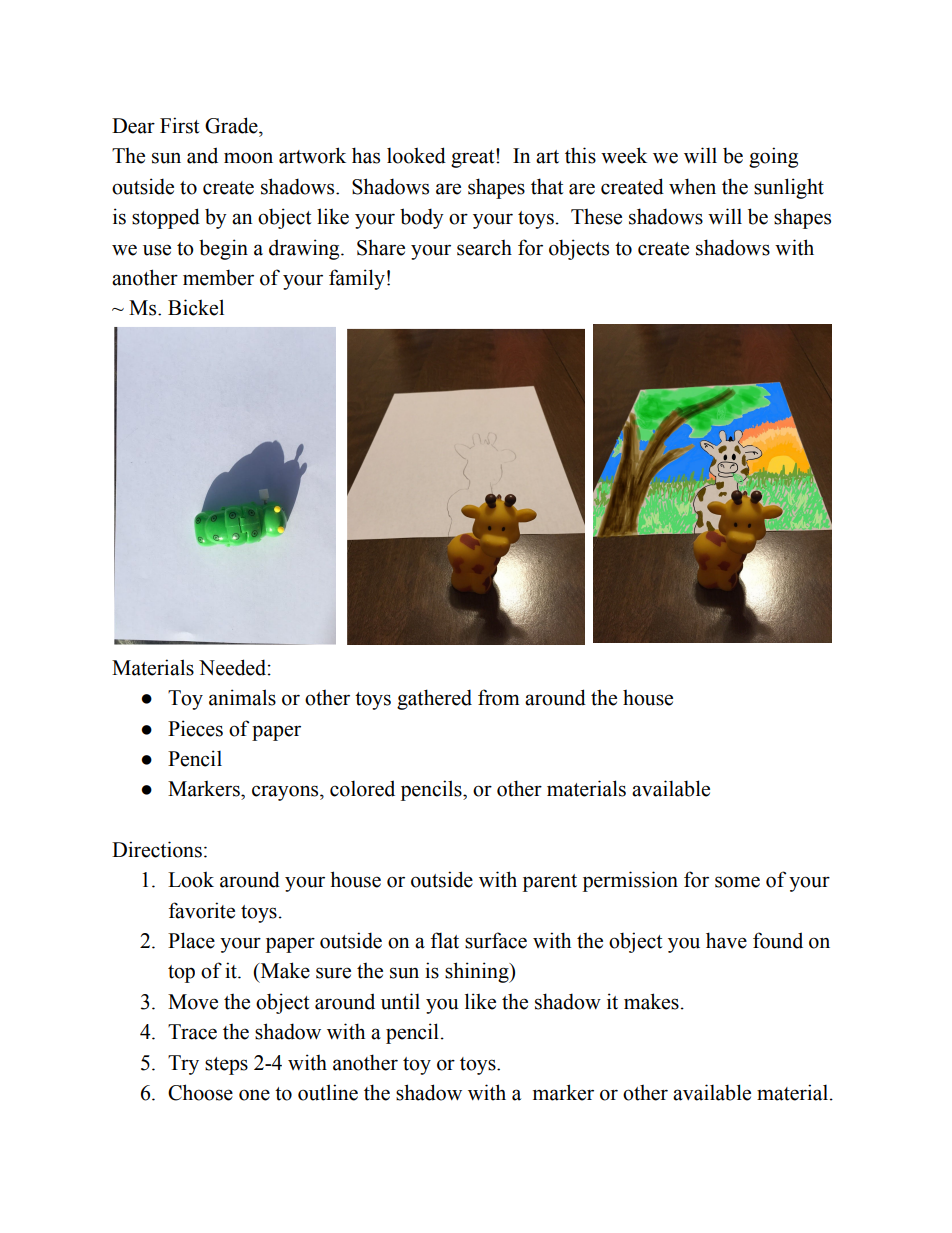  Describe the element at coordinates (400, 1001) in the image. I see `until` at that location.
